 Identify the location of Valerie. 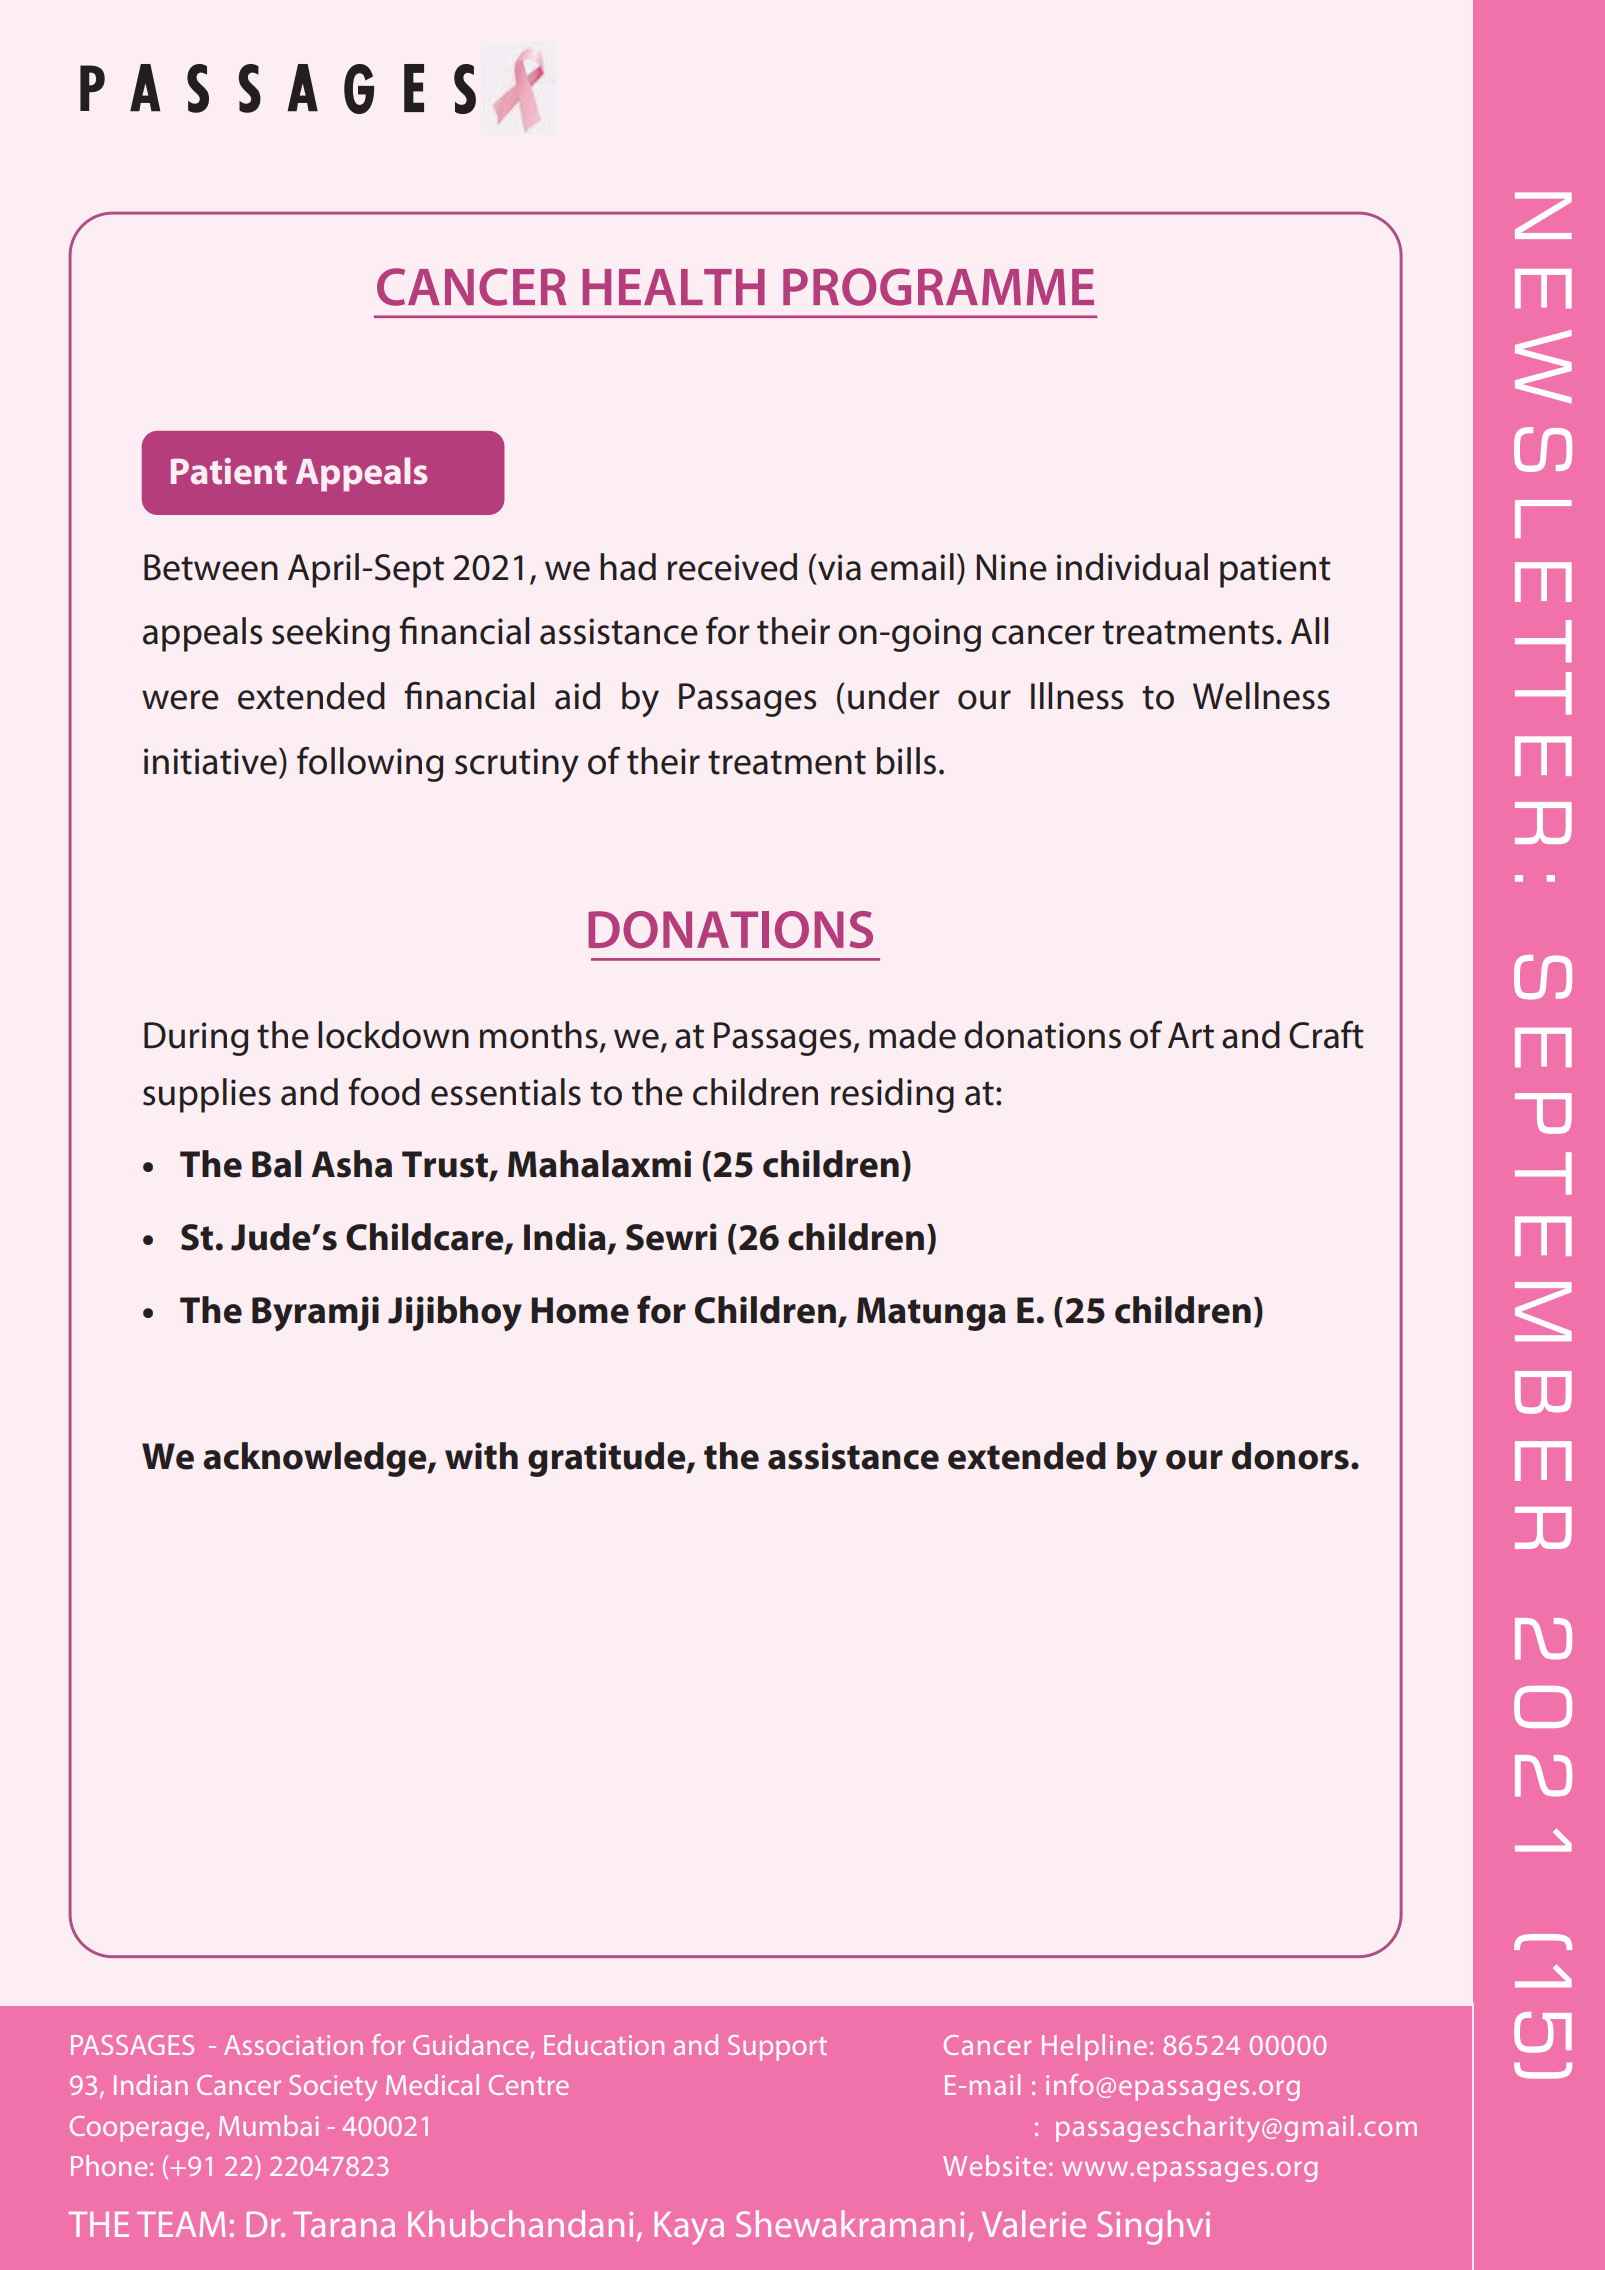
(1034, 2223).
